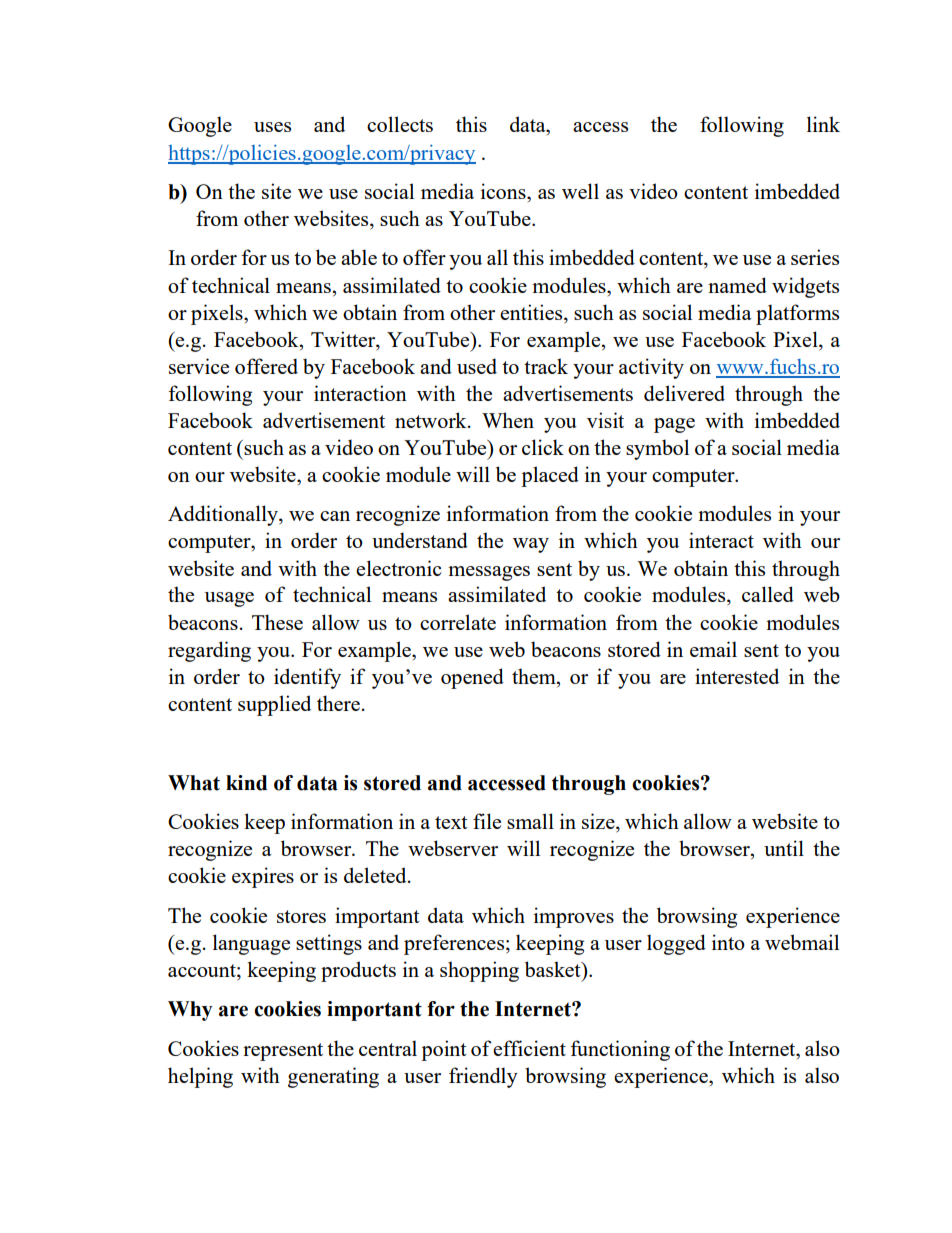 This document has width=952, height=1233. I want to click on icons, so click(504, 191).
